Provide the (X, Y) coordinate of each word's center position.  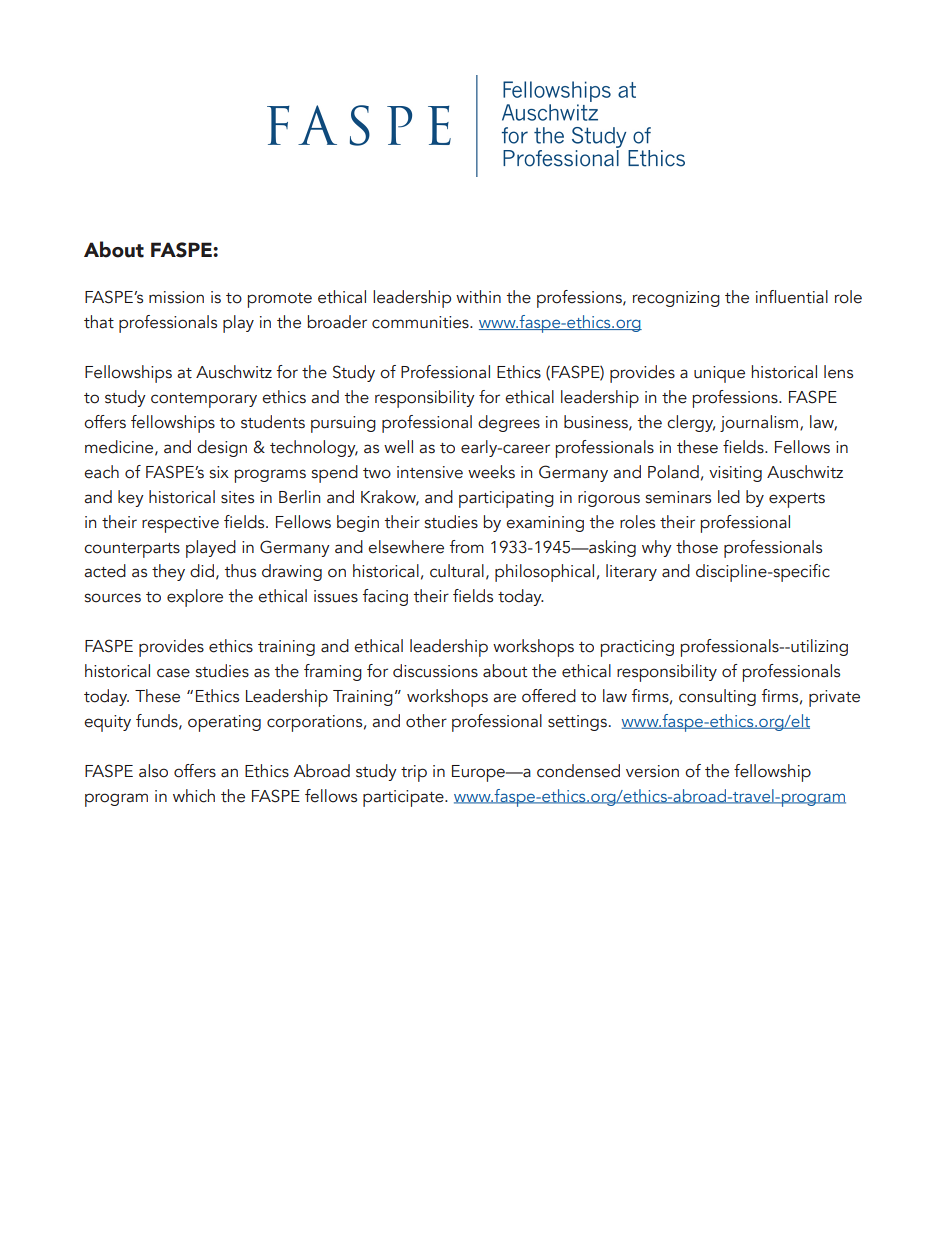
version (652, 771)
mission (176, 297)
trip (414, 773)
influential (792, 297)
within (478, 297)
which (194, 796)
